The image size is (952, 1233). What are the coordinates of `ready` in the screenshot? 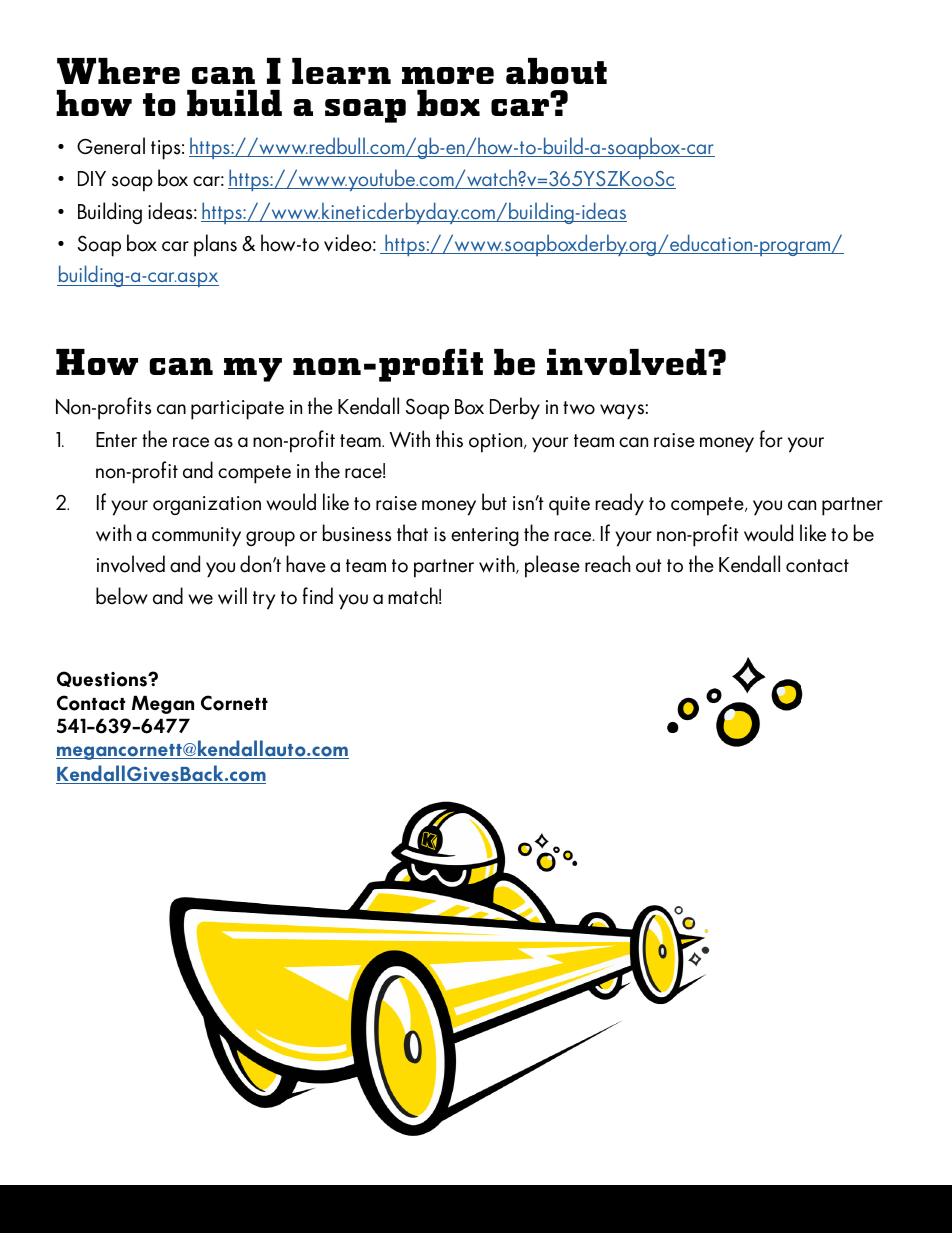 It's located at (619, 504).
